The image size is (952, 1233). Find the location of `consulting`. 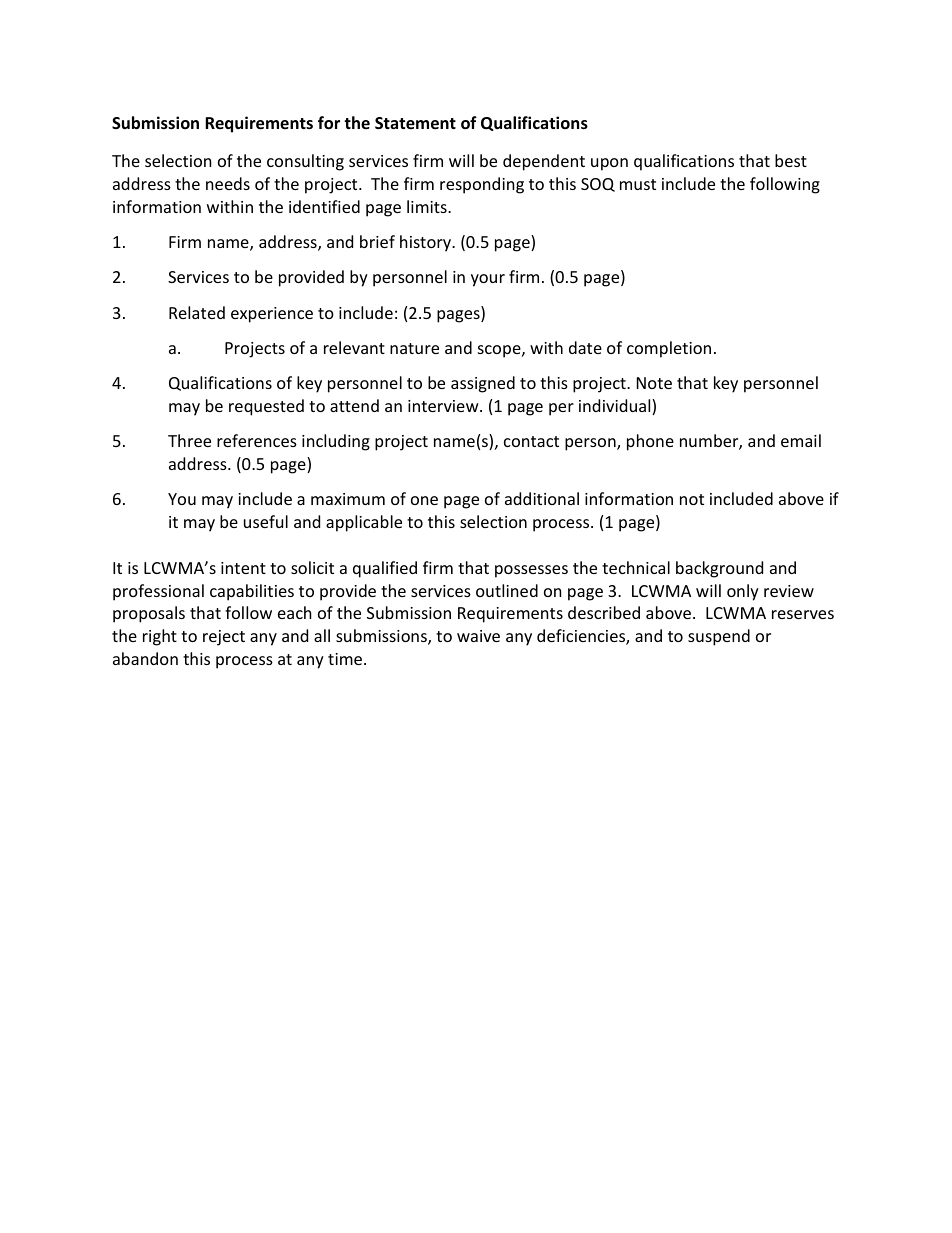

consulting is located at coordinates (305, 162).
